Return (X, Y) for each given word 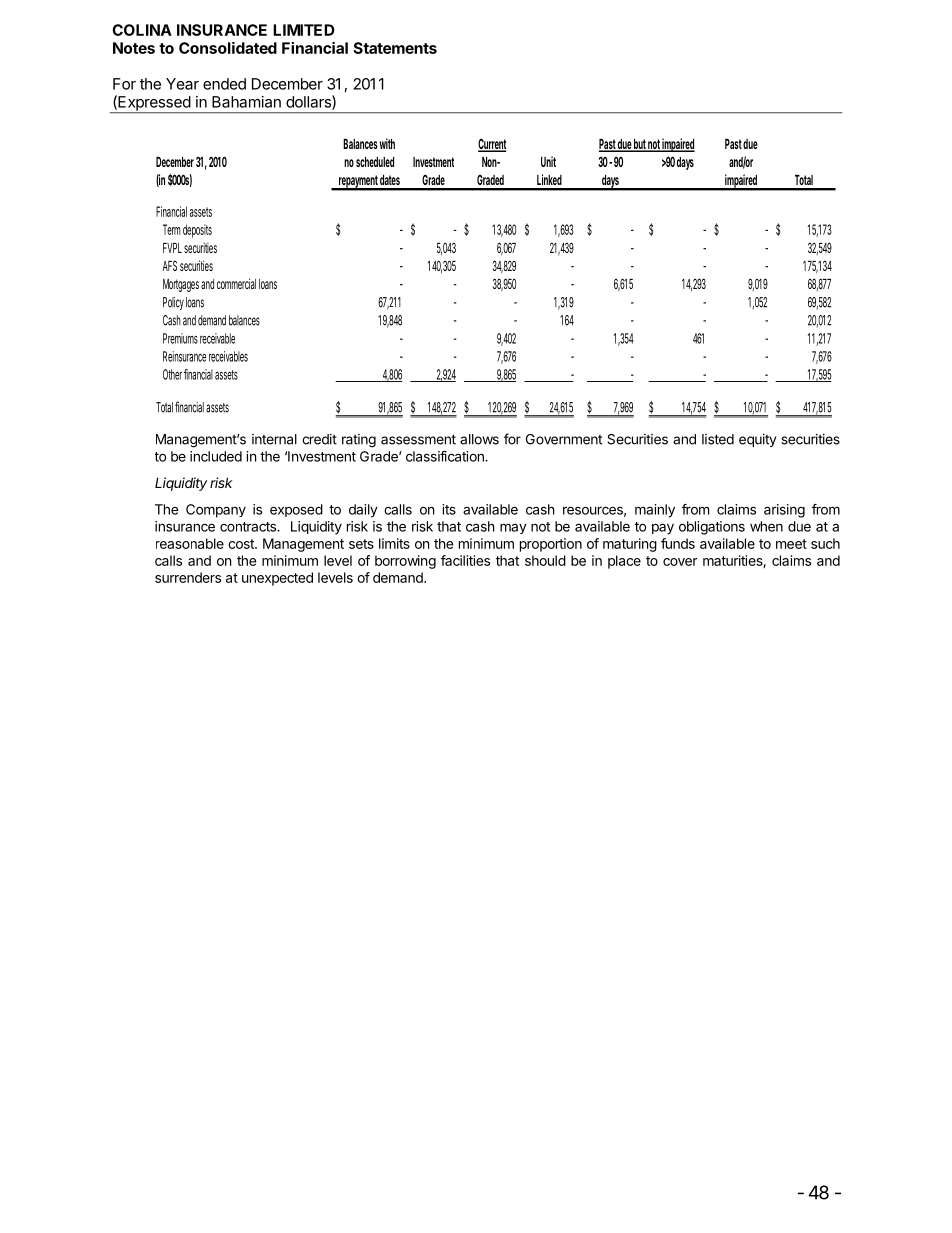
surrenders (188, 577)
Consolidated (228, 48)
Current (492, 145)
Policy (173, 303)
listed (718, 439)
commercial (236, 283)
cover (680, 562)
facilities (465, 560)
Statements (395, 48)
